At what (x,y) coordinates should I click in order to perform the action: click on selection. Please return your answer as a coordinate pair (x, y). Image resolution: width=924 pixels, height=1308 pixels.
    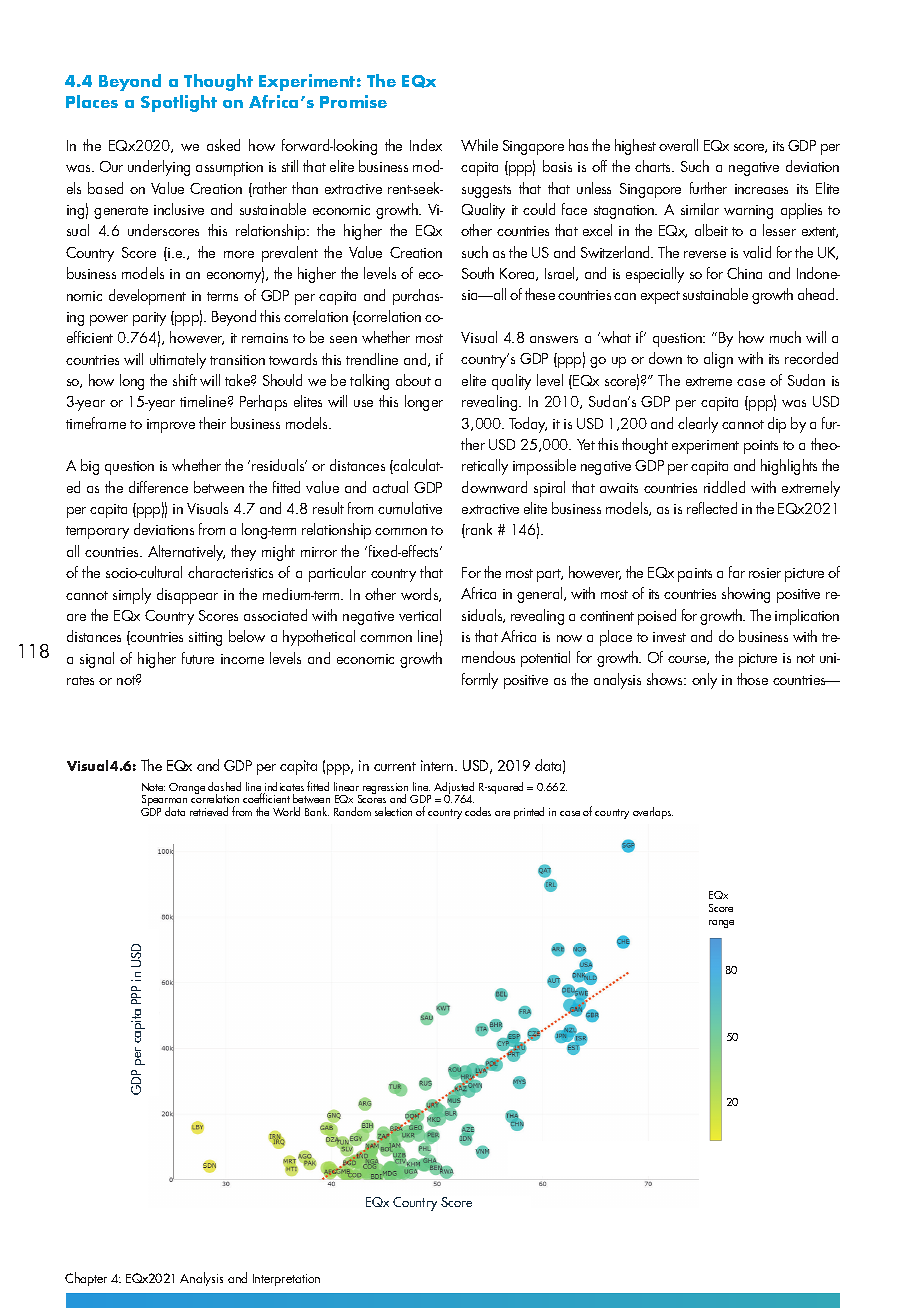
    Looking at the image, I should click on (393, 811).
